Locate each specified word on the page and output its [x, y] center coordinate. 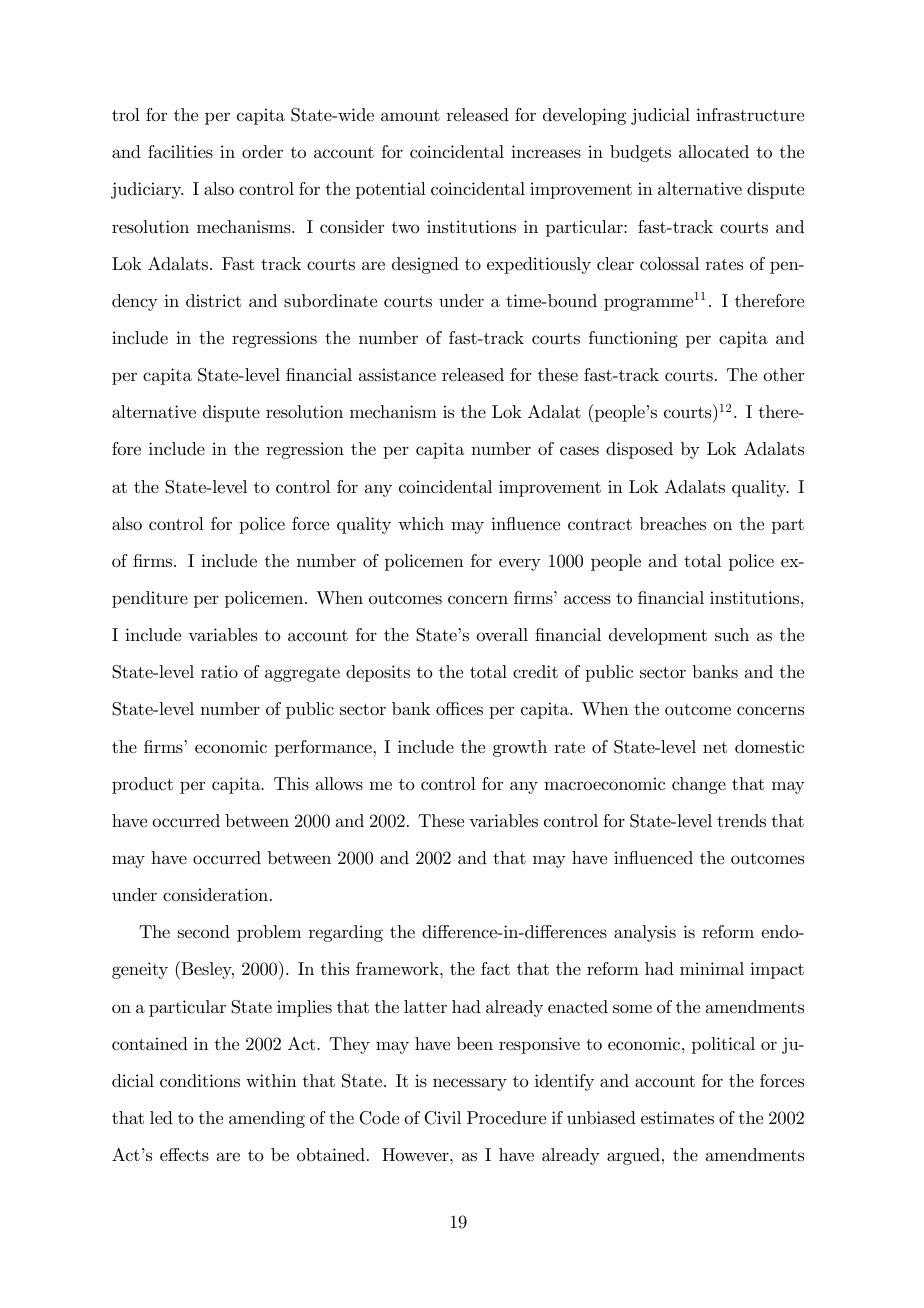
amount [410, 115]
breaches [673, 523]
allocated [714, 152]
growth [520, 748]
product [142, 785]
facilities [180, 151]
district [213, 301]
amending [267, 1119]
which [421, 523]
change [699, 785]
